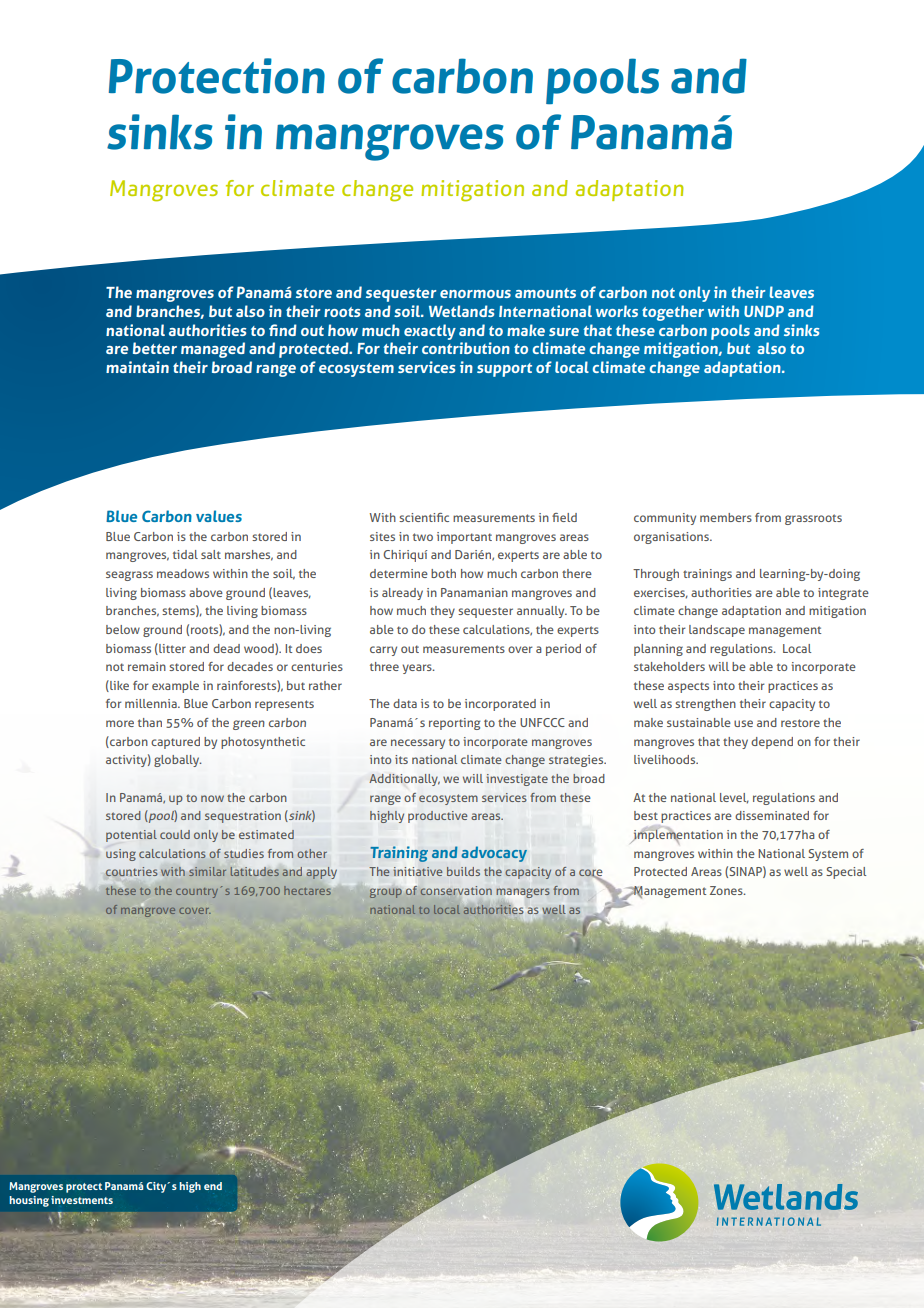 The image size is (924, 1308). Describe the element at coordinates (726, 517) in the screenshot. I see `members` at that location.
